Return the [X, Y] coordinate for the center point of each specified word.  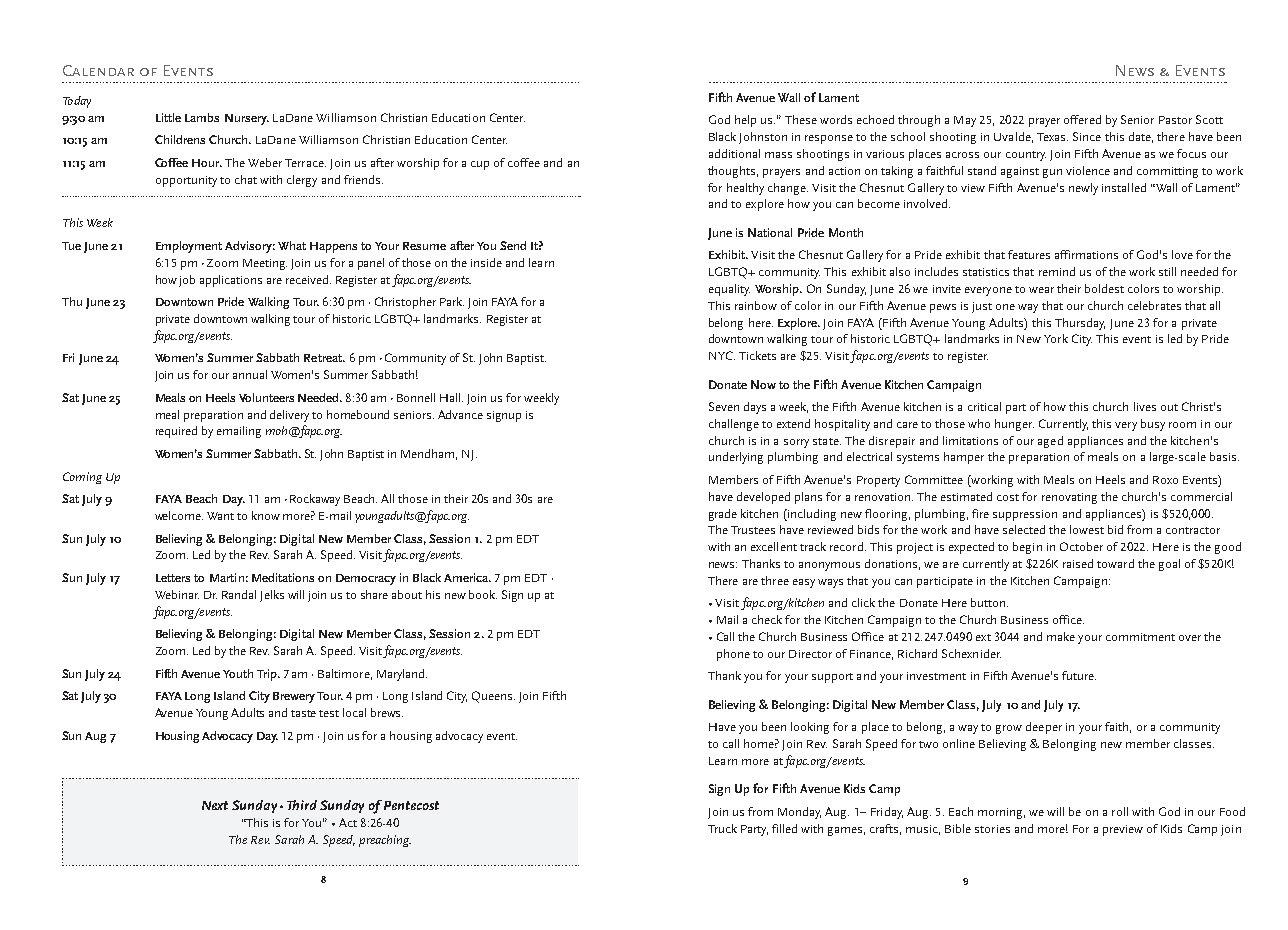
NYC [722, 355]
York [1056, 338]
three [775, 580]
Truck [722, 828]
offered [1082, 119]
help [745, 121]
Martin [227, 577]
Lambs [202, 117]
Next [215, 805]
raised [1078, 563]
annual [250, 374]
